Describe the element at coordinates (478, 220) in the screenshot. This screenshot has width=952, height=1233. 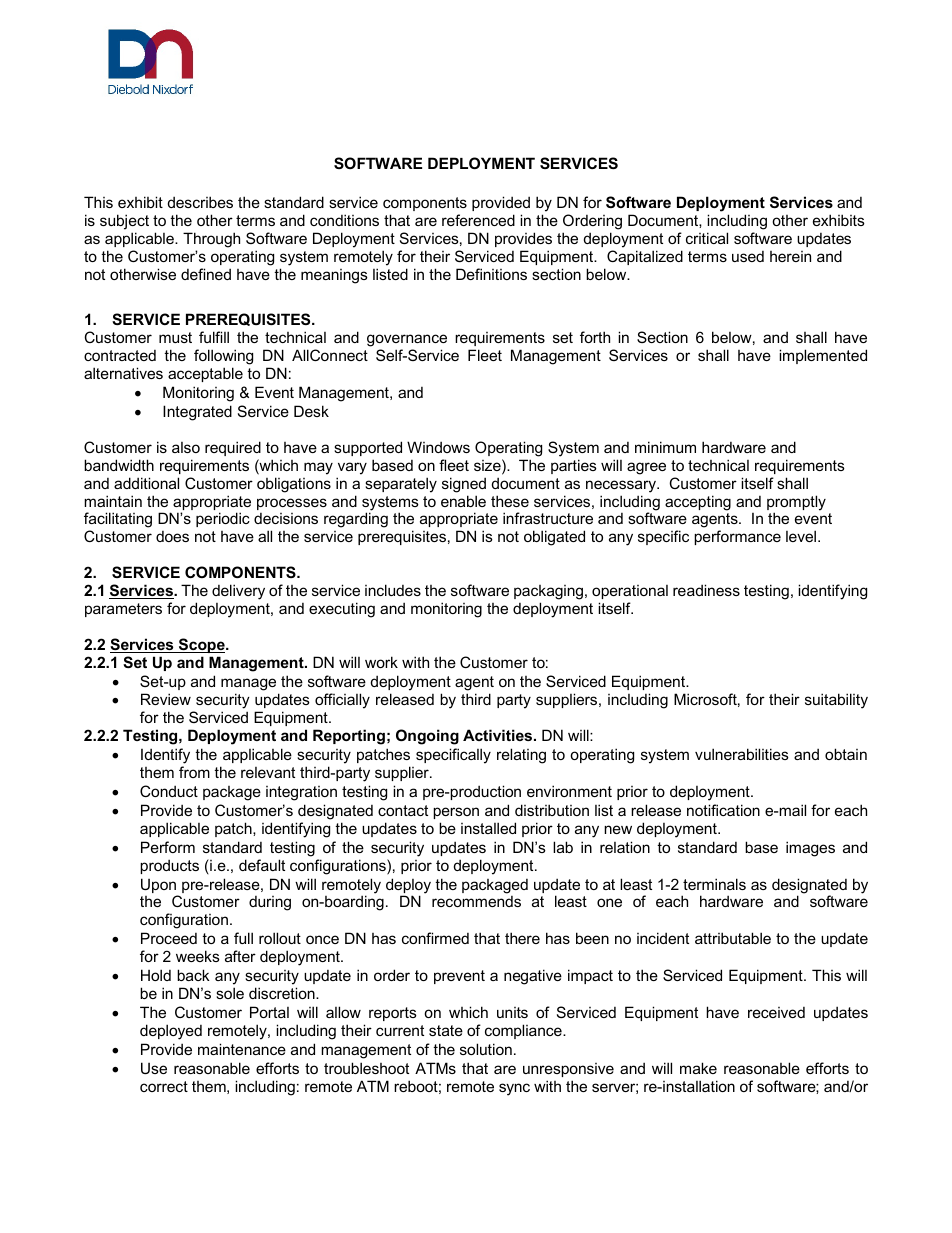
I see `referenced` at that location.
